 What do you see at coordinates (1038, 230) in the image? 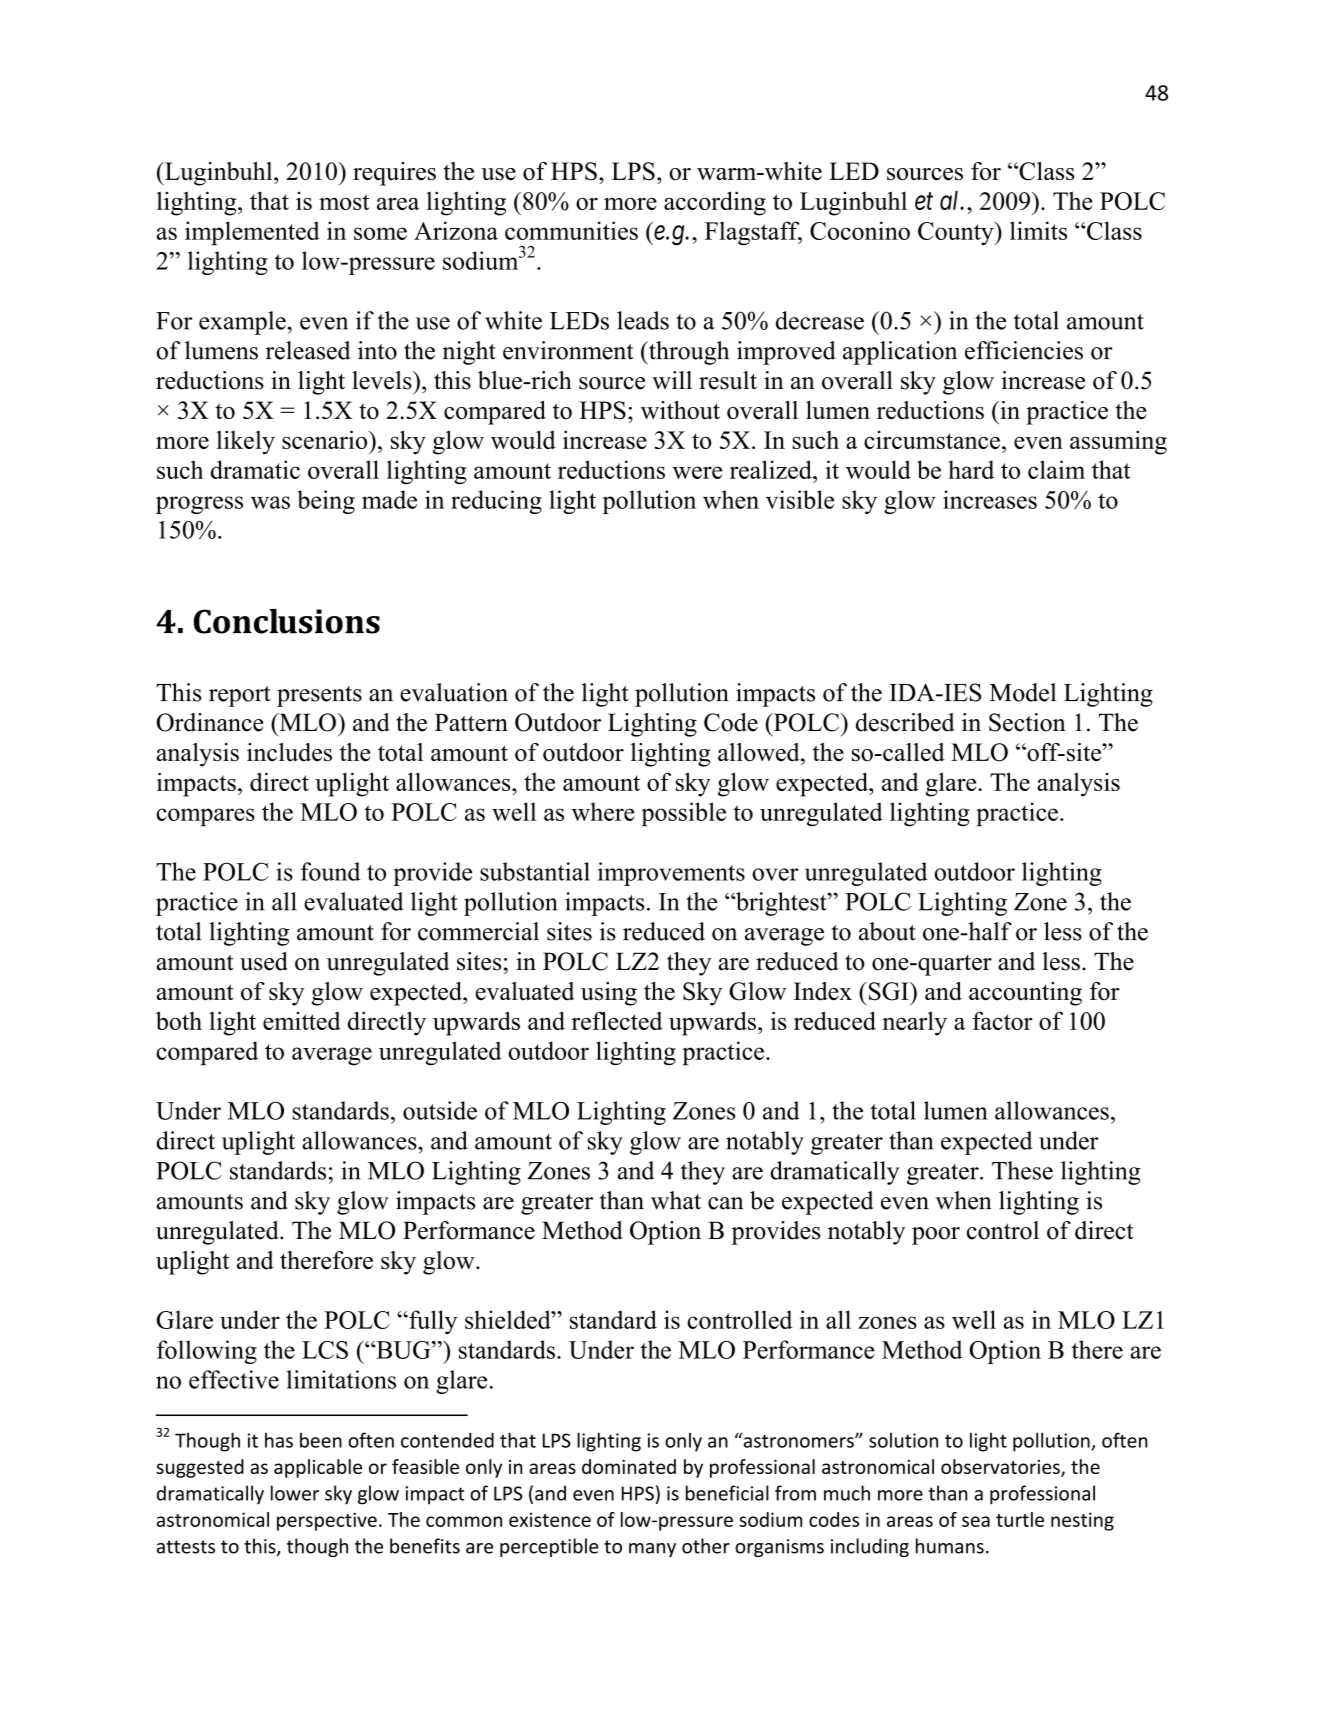
I see `limits` at bounding box center [1038, 230].
